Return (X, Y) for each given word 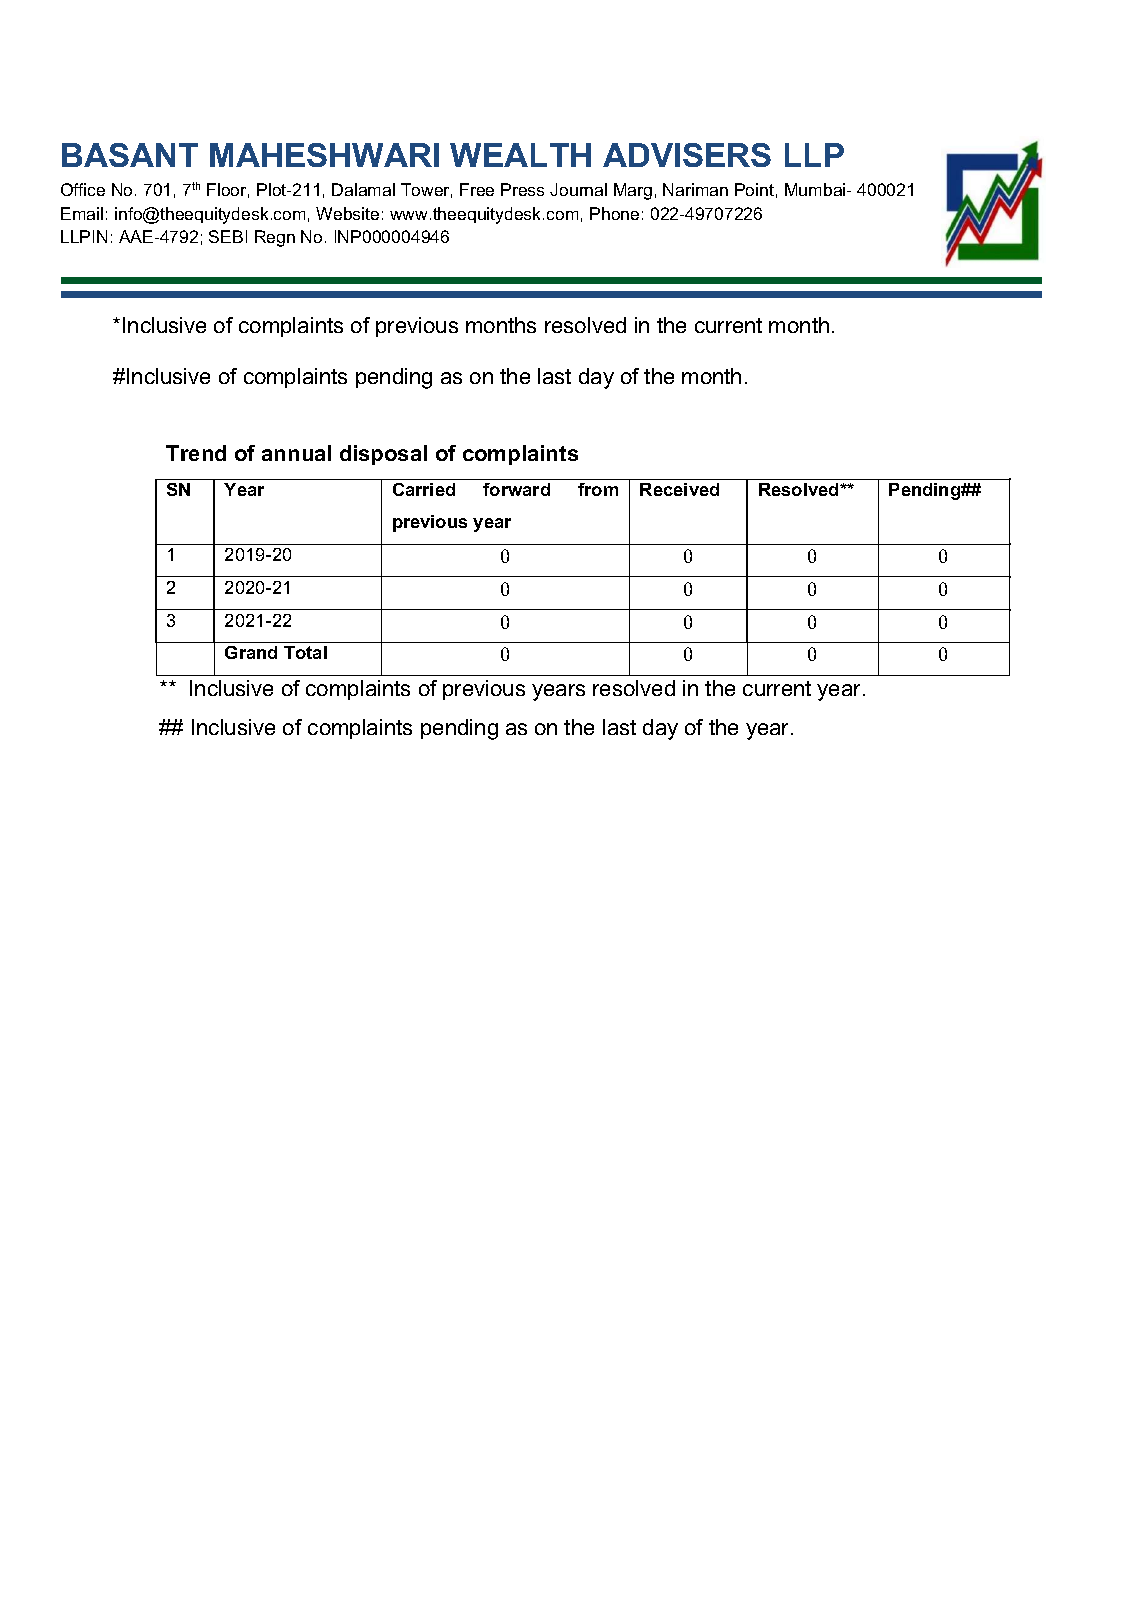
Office (83, 189)
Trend (196, 453)
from (598, 489)
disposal (383, 455)
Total (305, 652)
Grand (251, 652)
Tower (426, 190)
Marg (633, 191)
